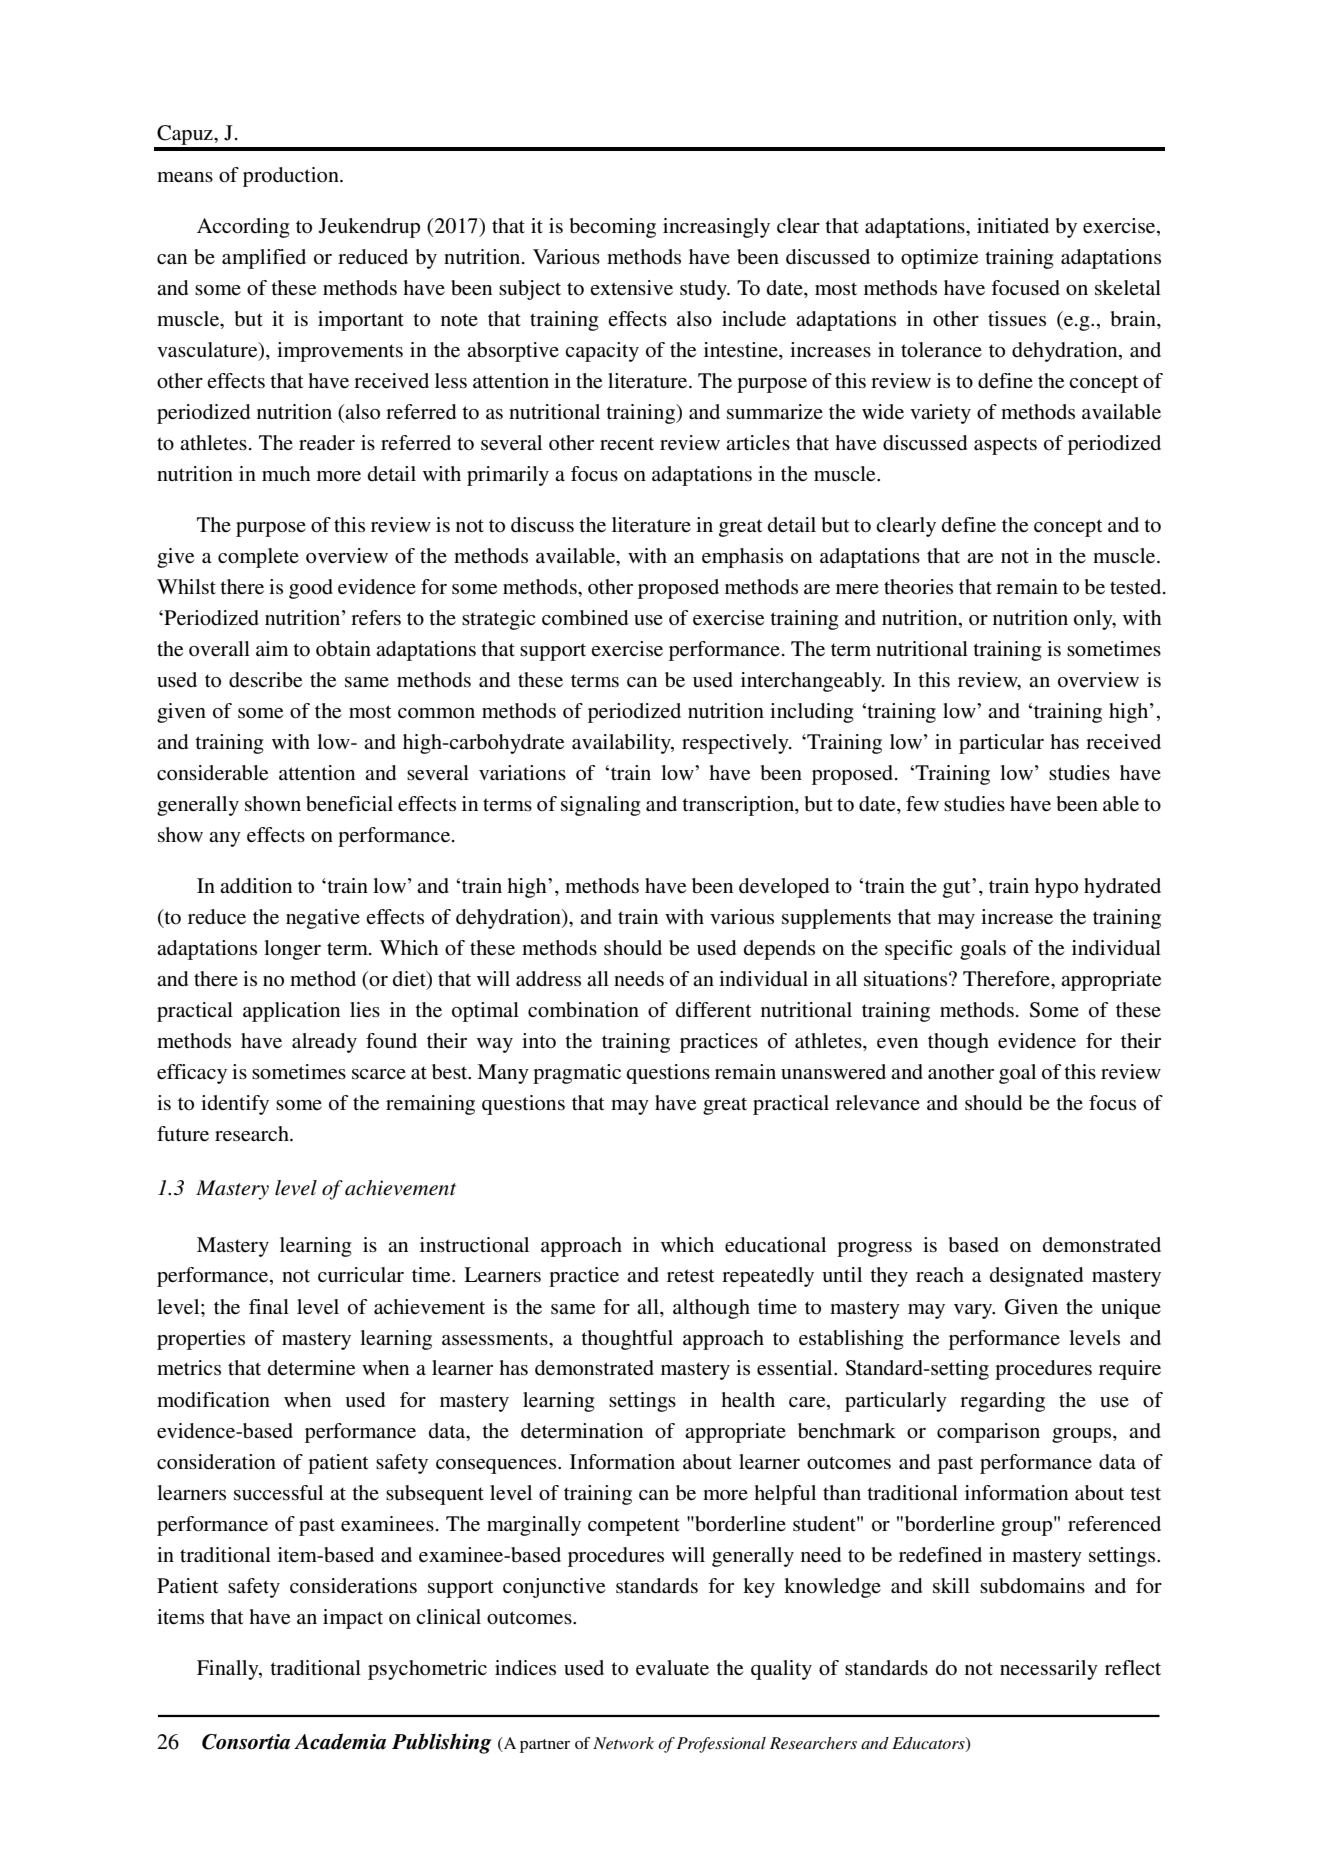 The image size is (1318, 1865). I want to click on health, so click(748, 1400).
